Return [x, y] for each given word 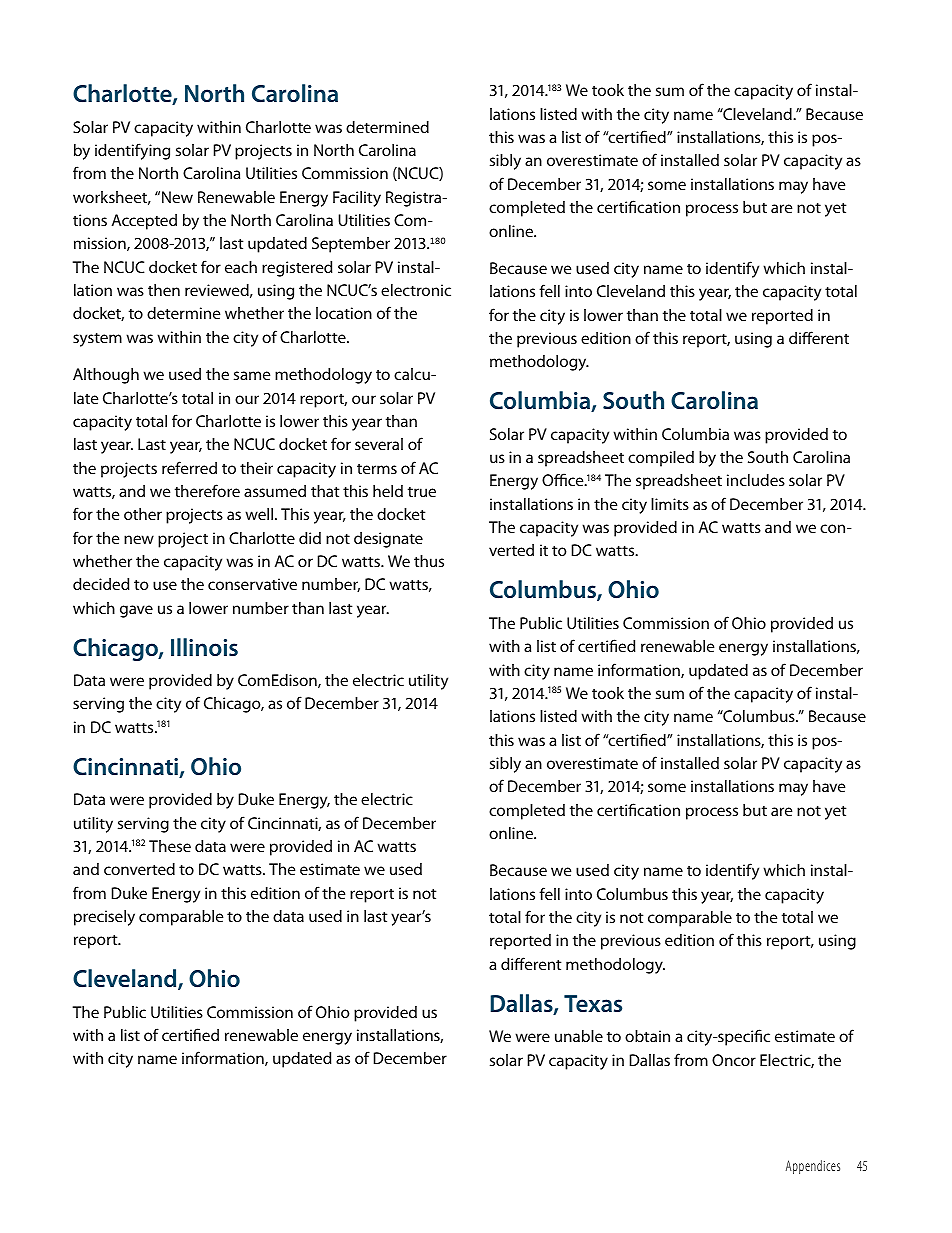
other [143, 514]
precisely [104, 918]
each [241, 267]
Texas [593, 1003]
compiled [661, 459]
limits [670, 504]
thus [429, 561]
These [170, 846]
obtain [647, 1036]
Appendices [813, 1167]
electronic [416, 290]
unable [579, 1036]
